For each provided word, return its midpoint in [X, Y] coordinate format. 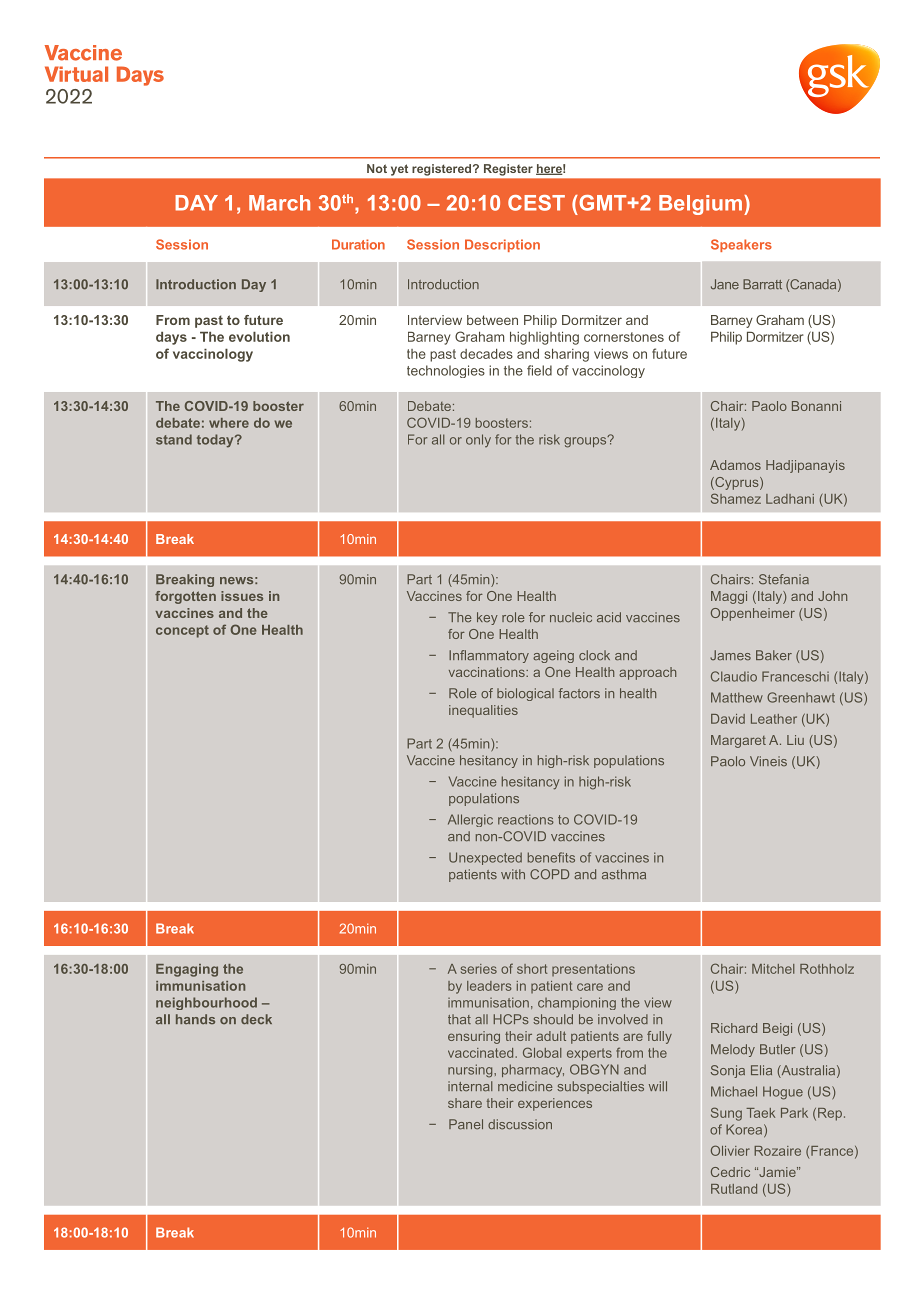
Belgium [700, 205]
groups [586, 441]
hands [195, 1019]
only [478, 440]
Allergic [470, 820]
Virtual [76, 74]
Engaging [187, 970]
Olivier [730, 1150]
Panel [466, 1124]
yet [399, 170]
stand [174, 439]
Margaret [738, 741]
